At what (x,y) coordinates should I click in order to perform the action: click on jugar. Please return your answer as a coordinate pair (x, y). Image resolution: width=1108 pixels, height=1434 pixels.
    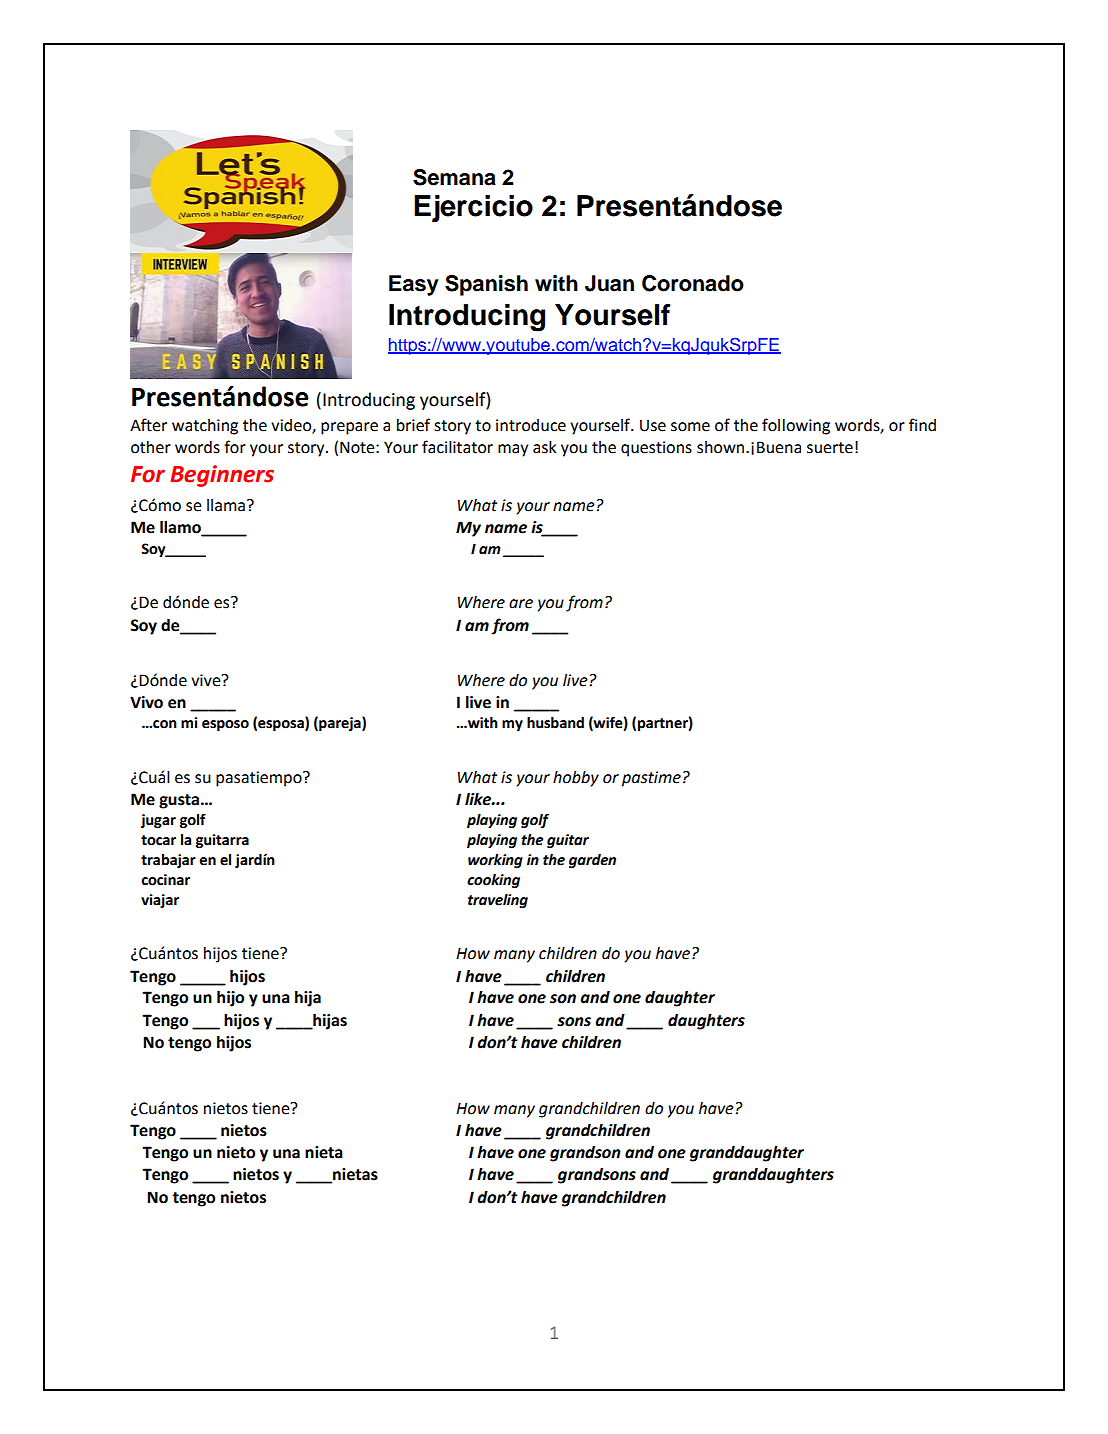
    Looking at the image, I should click on (158, 821).
